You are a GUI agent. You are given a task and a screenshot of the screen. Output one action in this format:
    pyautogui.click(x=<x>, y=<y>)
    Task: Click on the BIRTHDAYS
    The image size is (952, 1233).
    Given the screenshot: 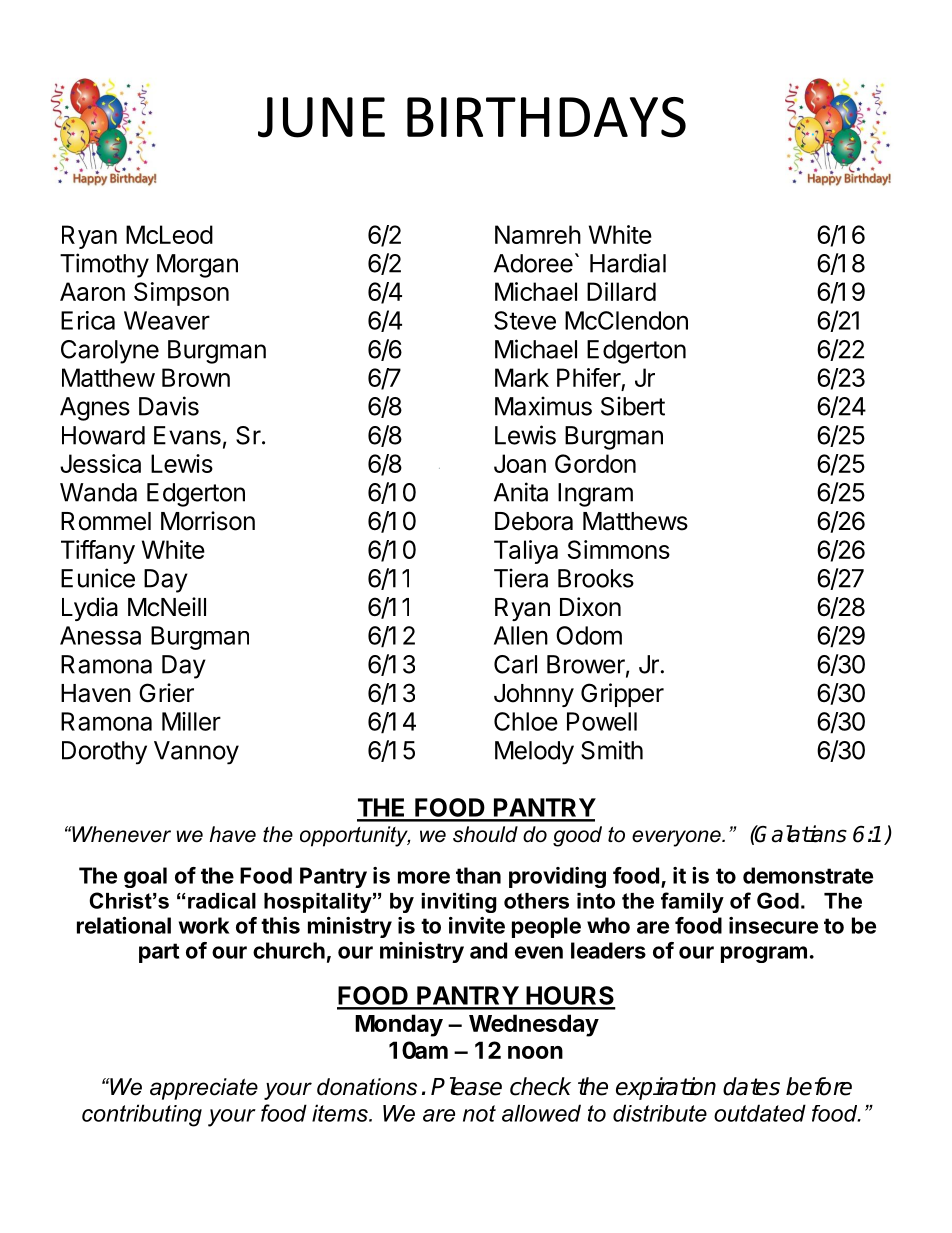 What is the action you would take?
    pyautogui.click(x=546, y=117)
